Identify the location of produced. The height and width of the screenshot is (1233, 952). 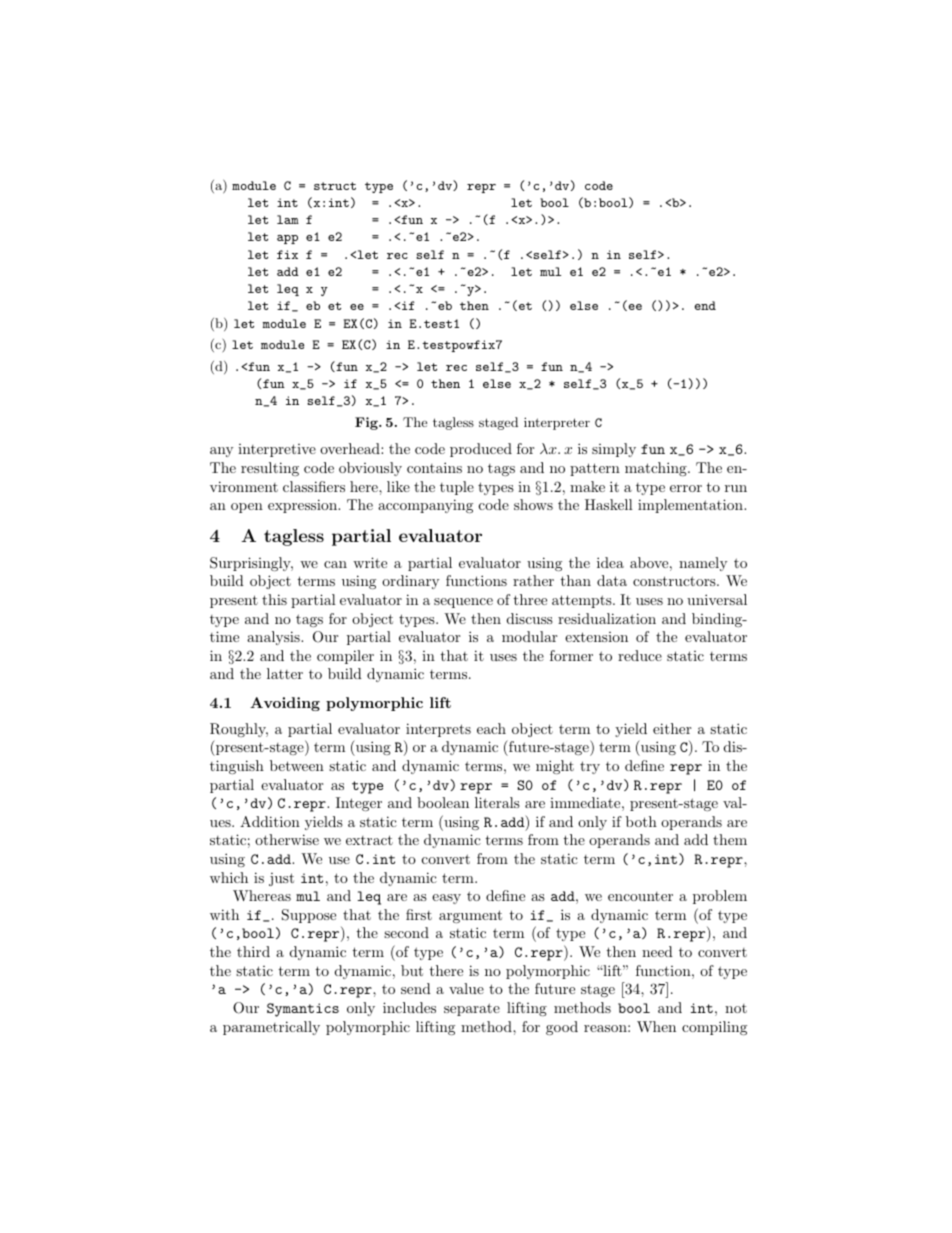
(481, 450).
